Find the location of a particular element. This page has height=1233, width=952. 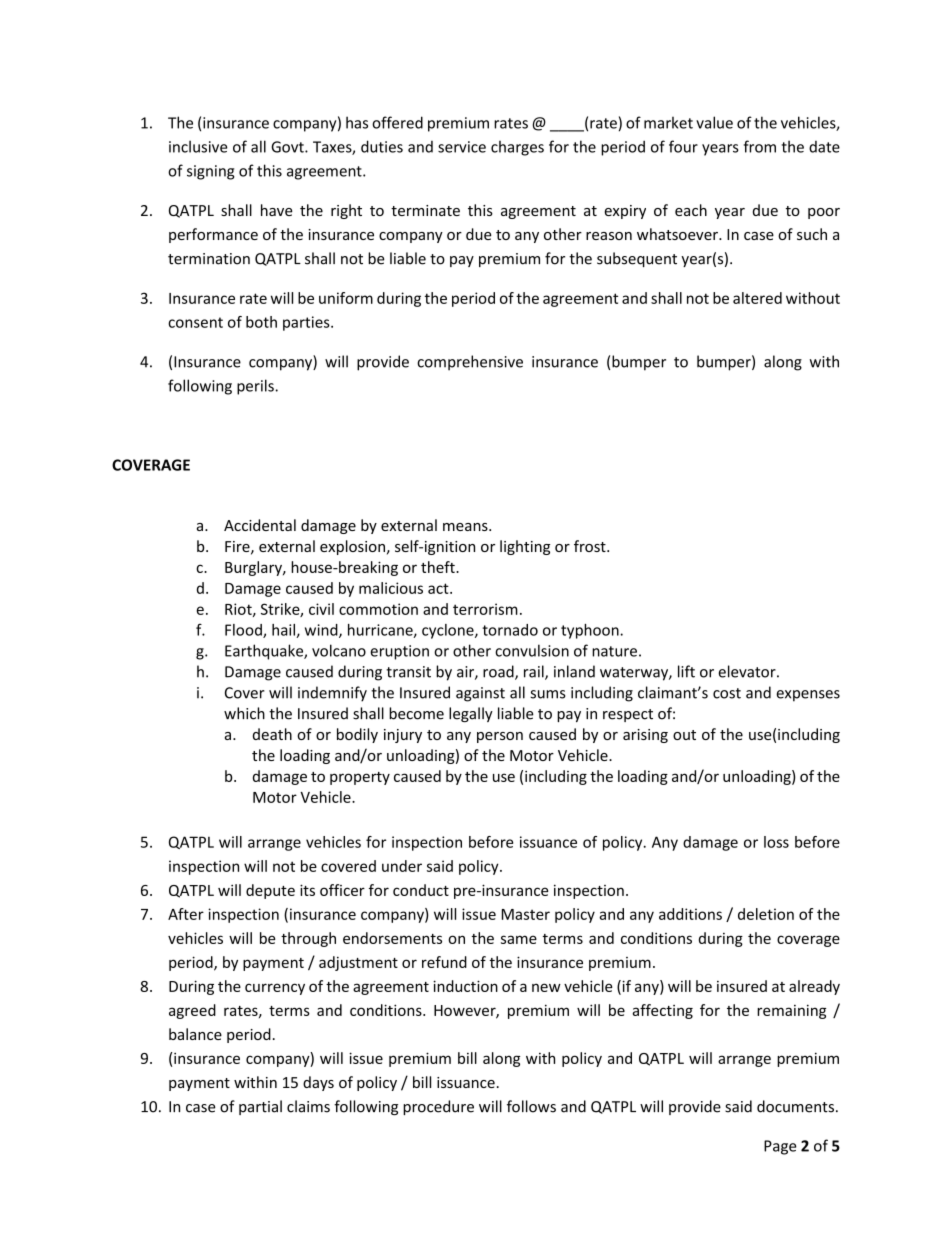

means is located at coordinates (466, 527).
